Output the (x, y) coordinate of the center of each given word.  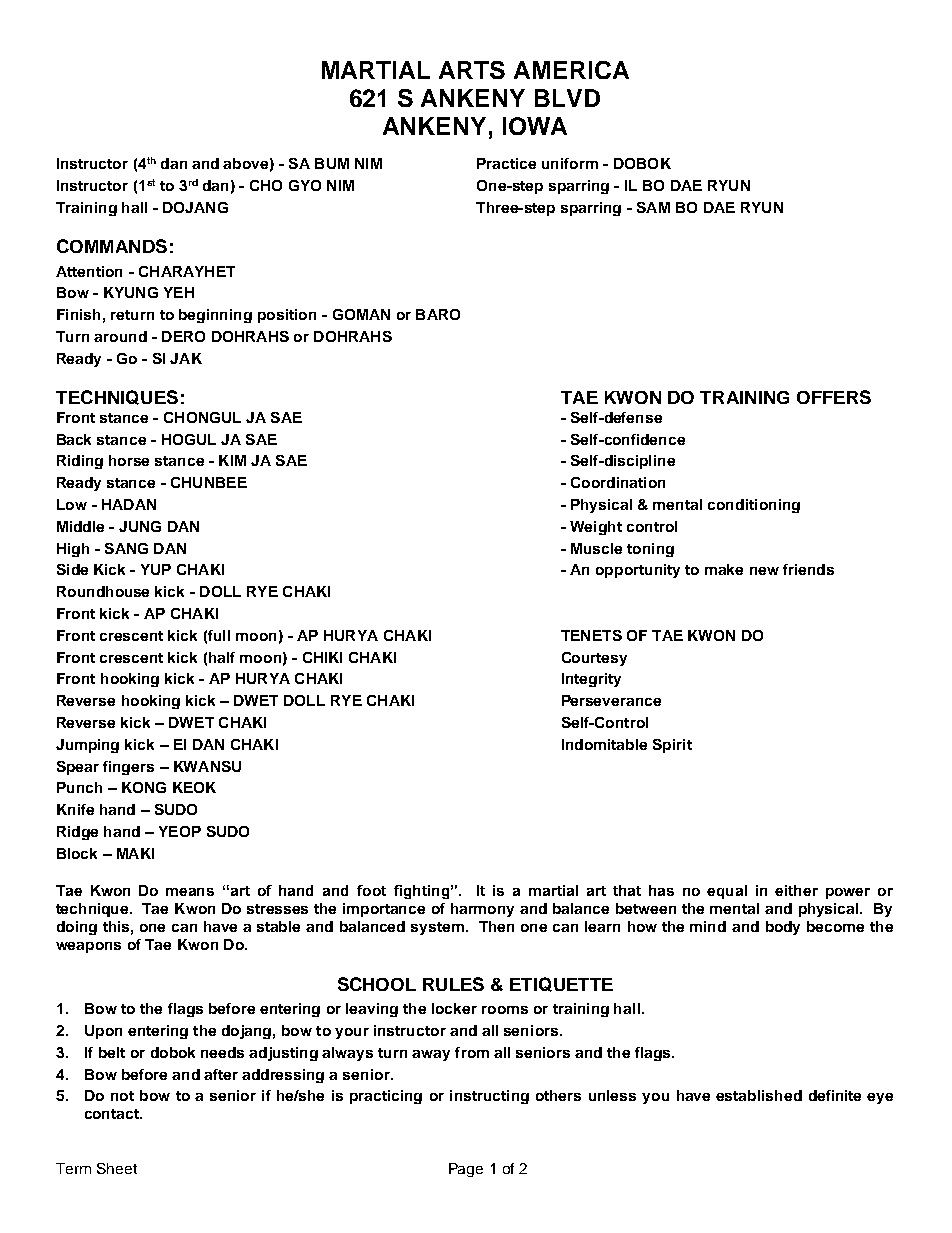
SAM (653, 207)
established (759, 1095)
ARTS (472, 70)
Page (466, 1170)
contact (113, 1114)
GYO (305, 185)
